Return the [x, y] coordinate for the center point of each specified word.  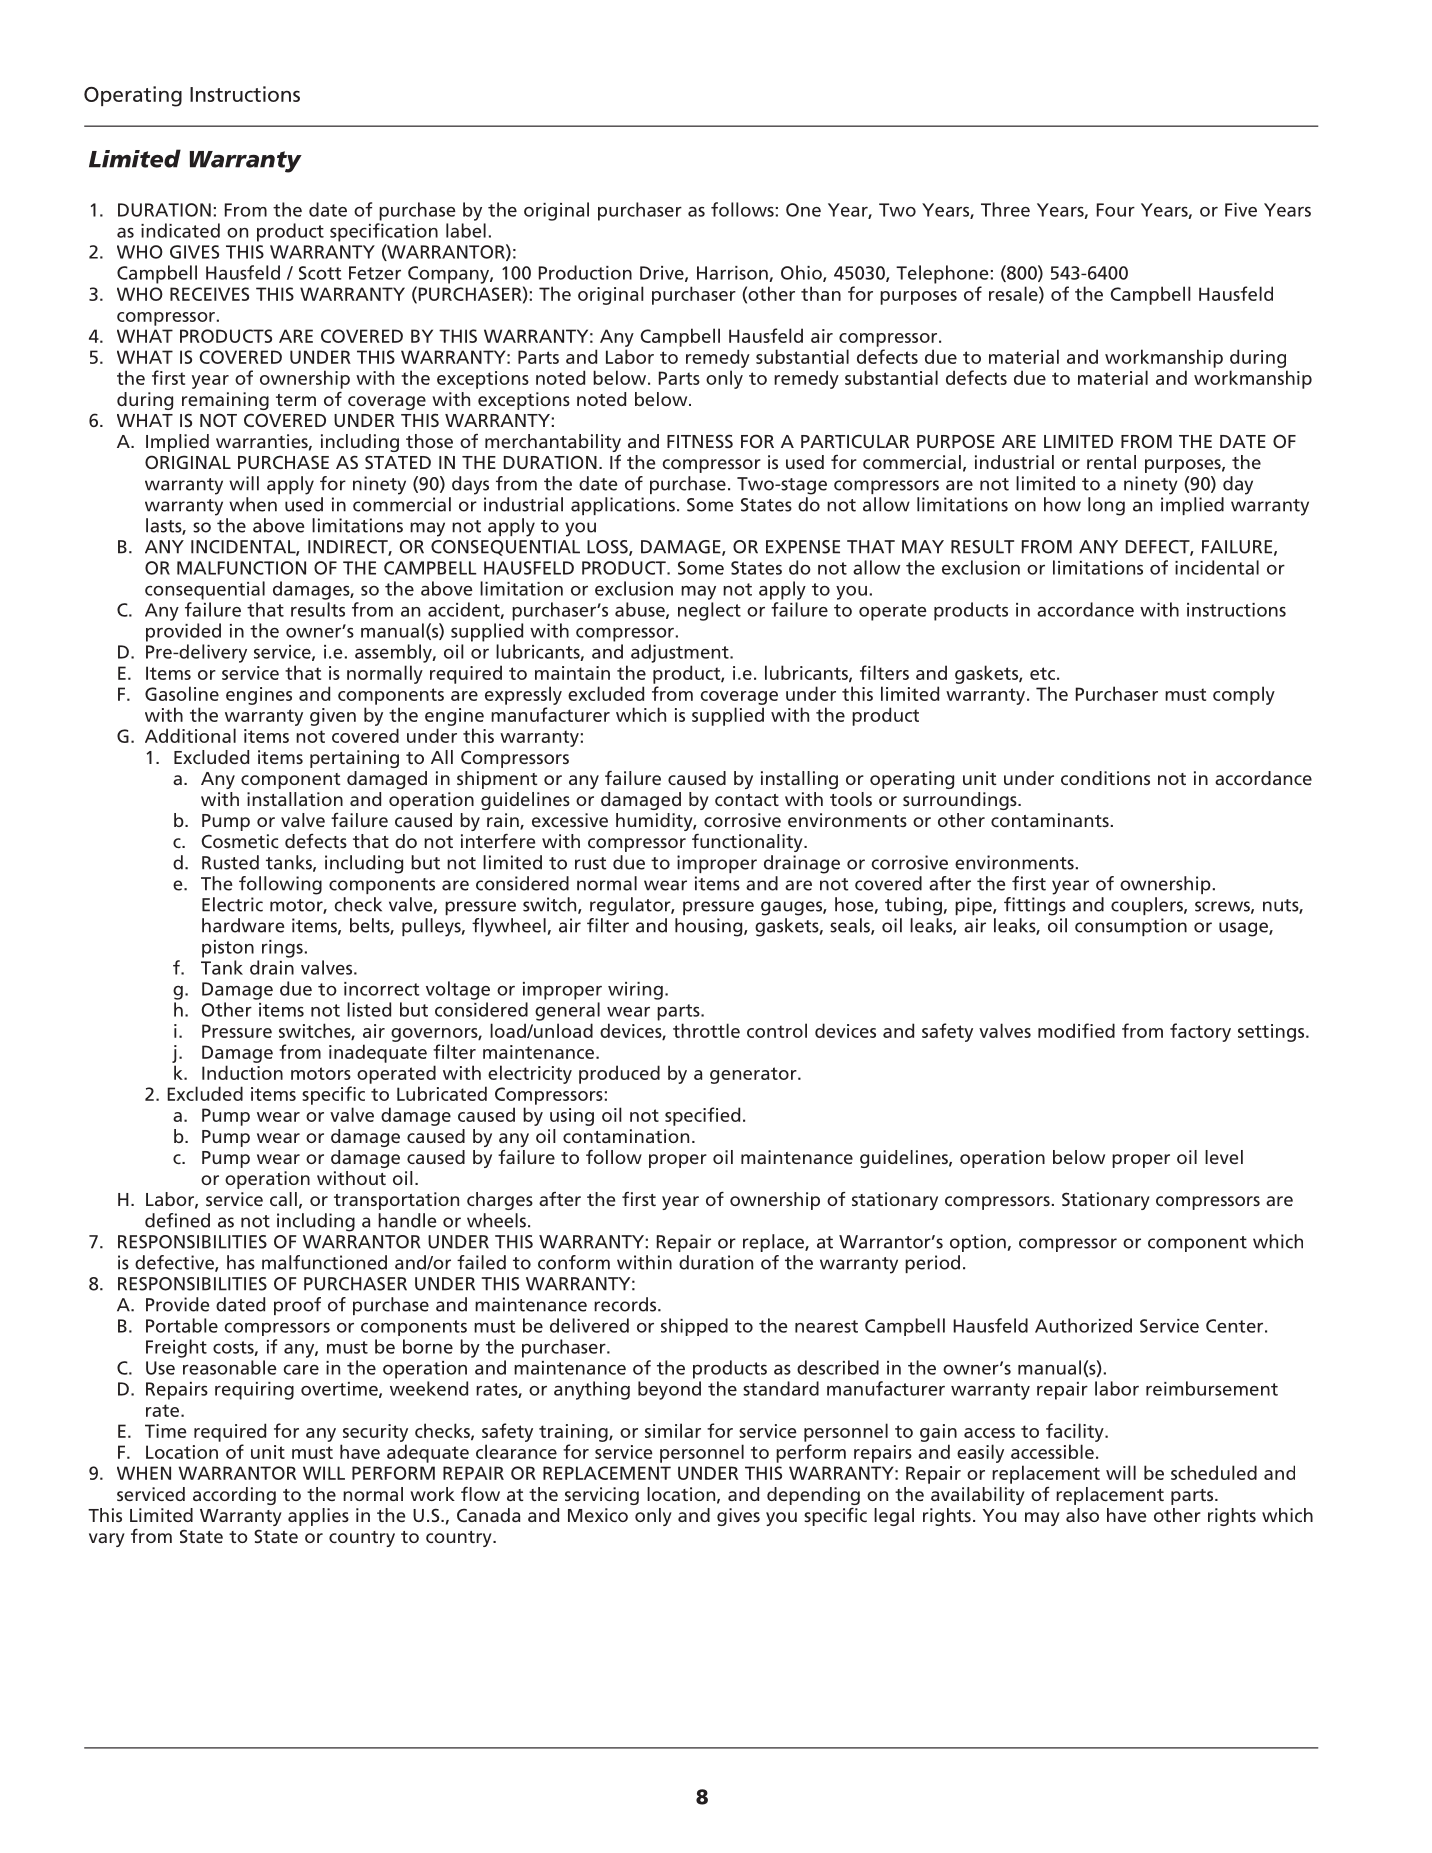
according [234, 1496]
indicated [180, 230]
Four [1116, 210]
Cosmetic [239, 841]
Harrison [733, 274]
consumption [1131, 927]
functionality [748, 842]
